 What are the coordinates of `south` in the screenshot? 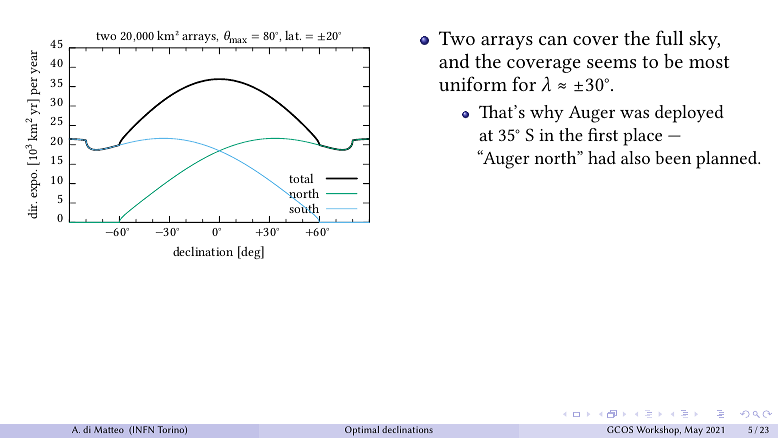 It's located at (304, 209).
